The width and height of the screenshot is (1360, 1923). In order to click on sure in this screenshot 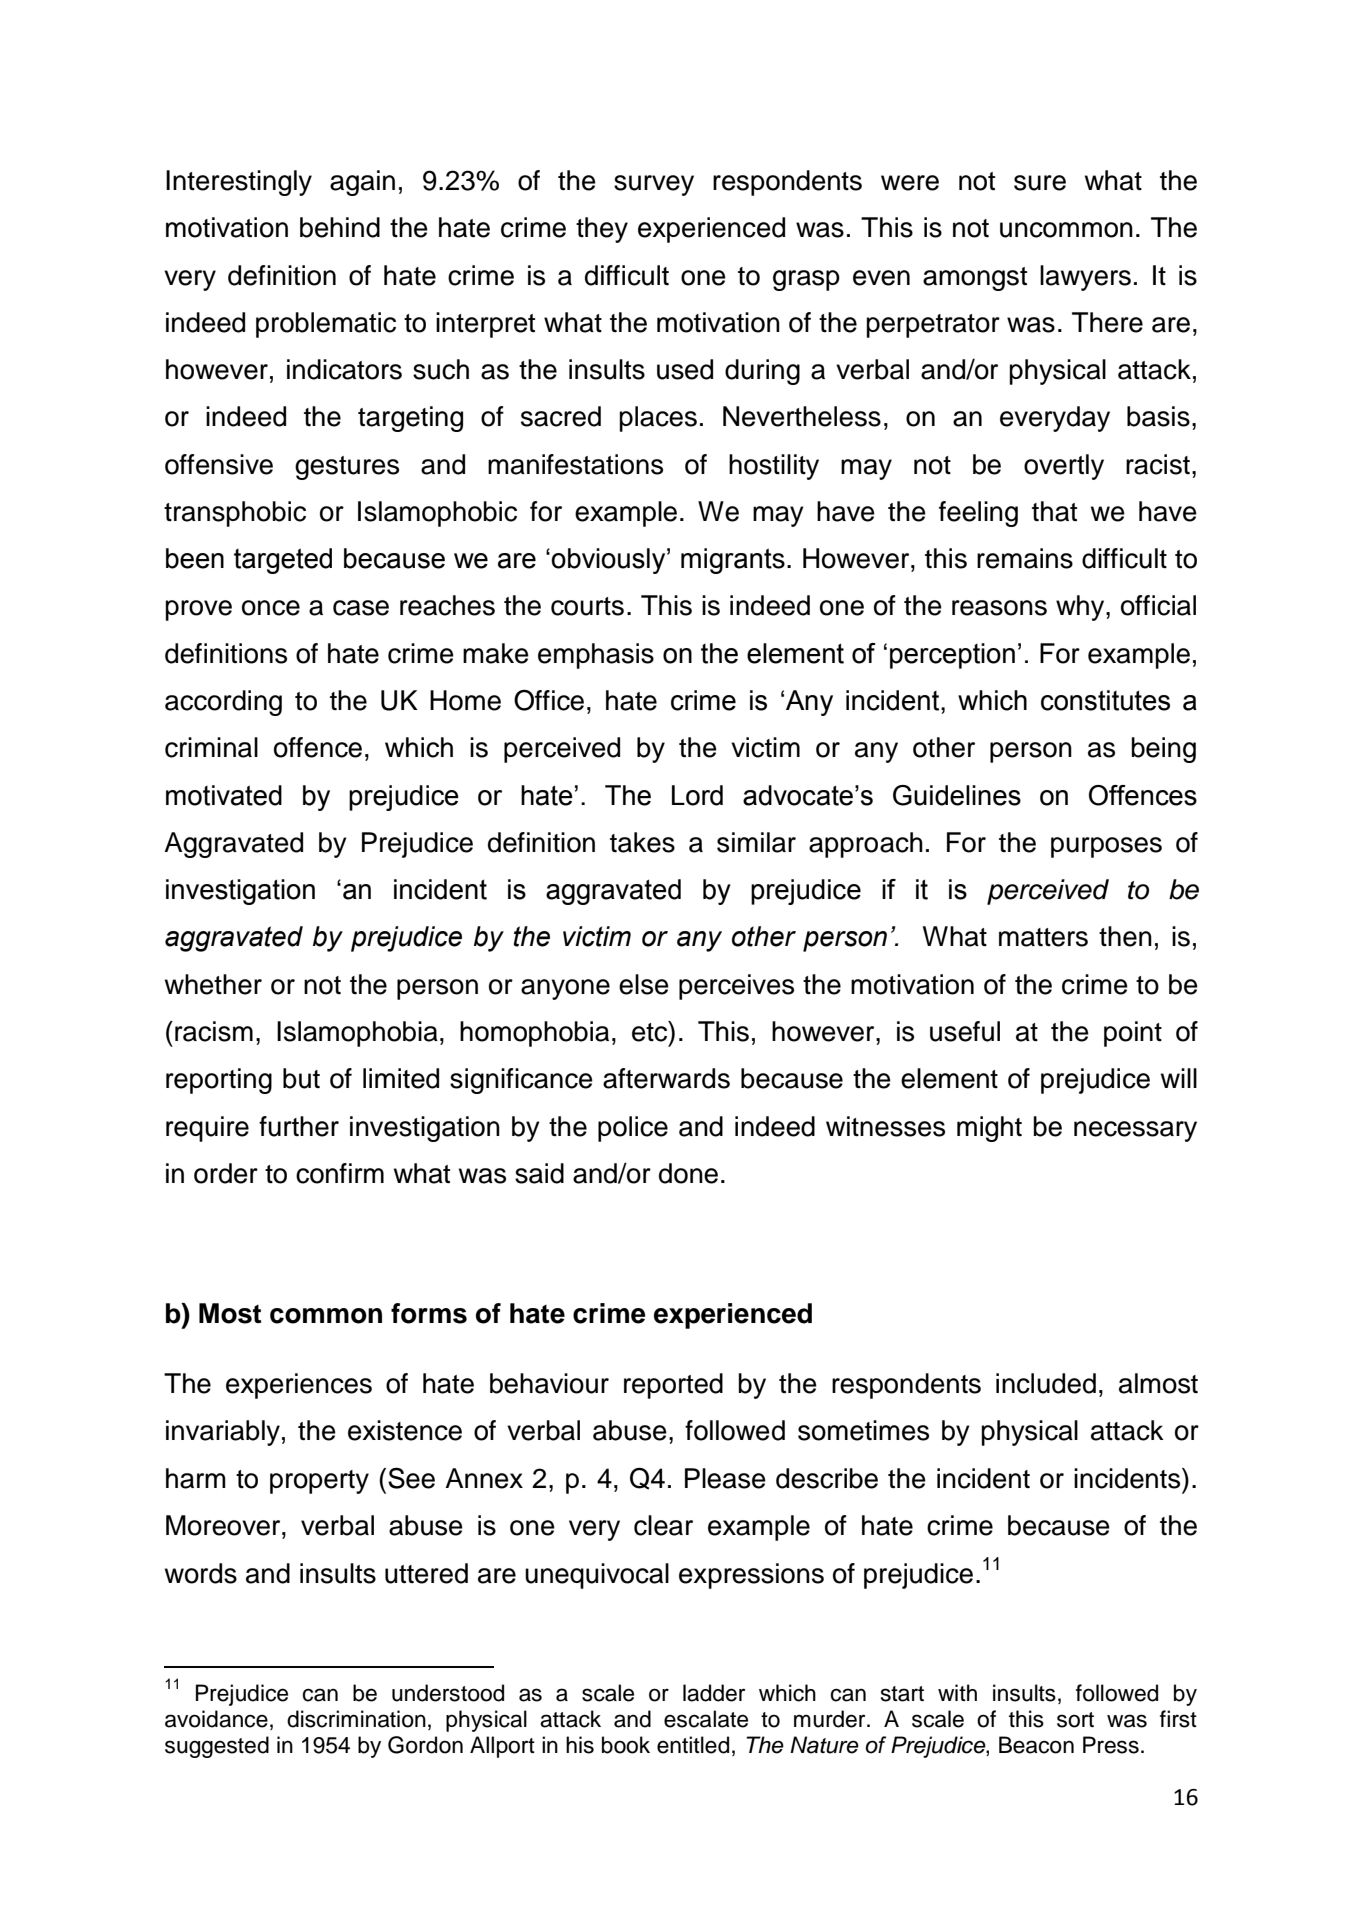, I will do `click(1040, 183)`.
